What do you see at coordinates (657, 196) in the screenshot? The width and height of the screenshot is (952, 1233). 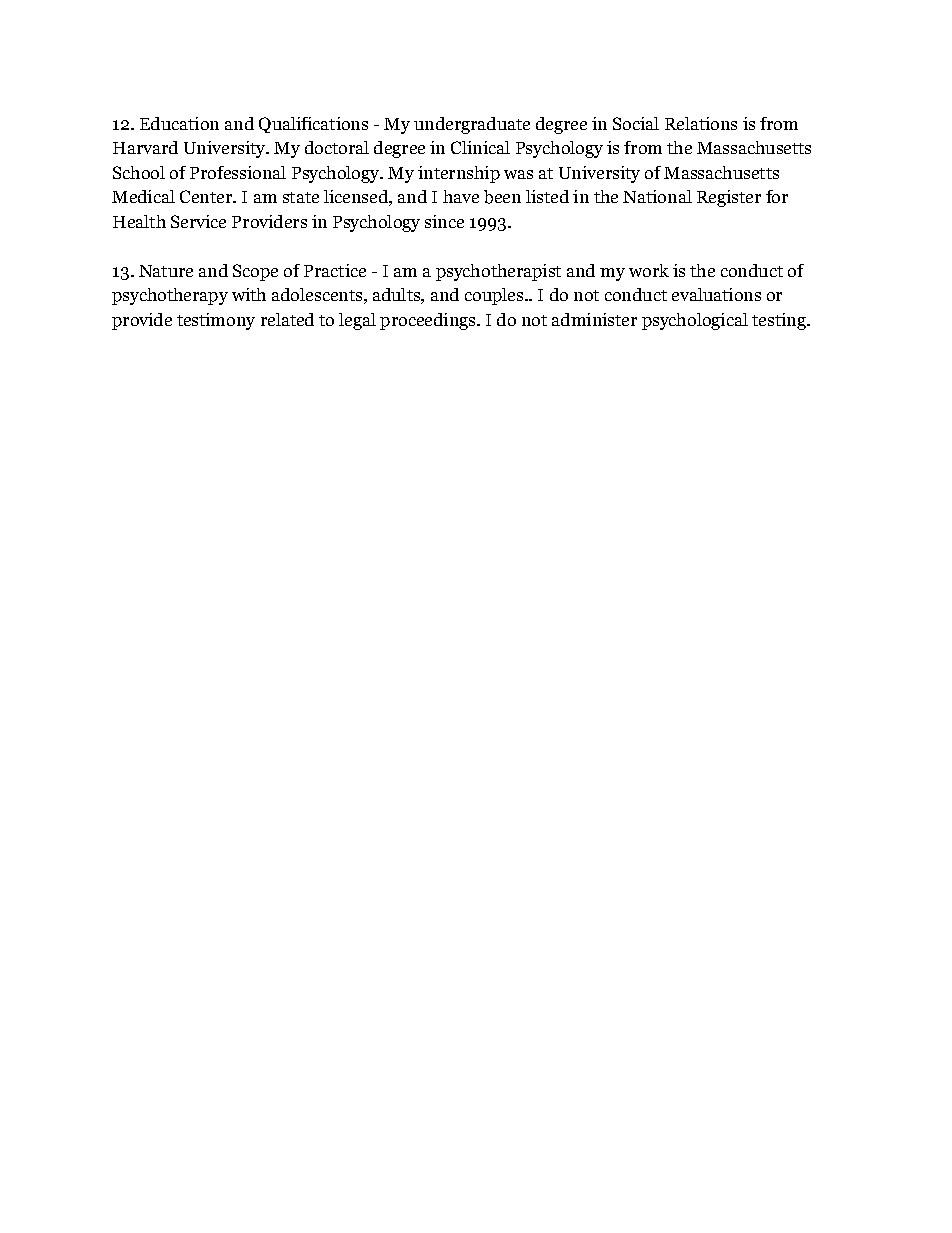 I see `National` at bounding box center [657, 196].
